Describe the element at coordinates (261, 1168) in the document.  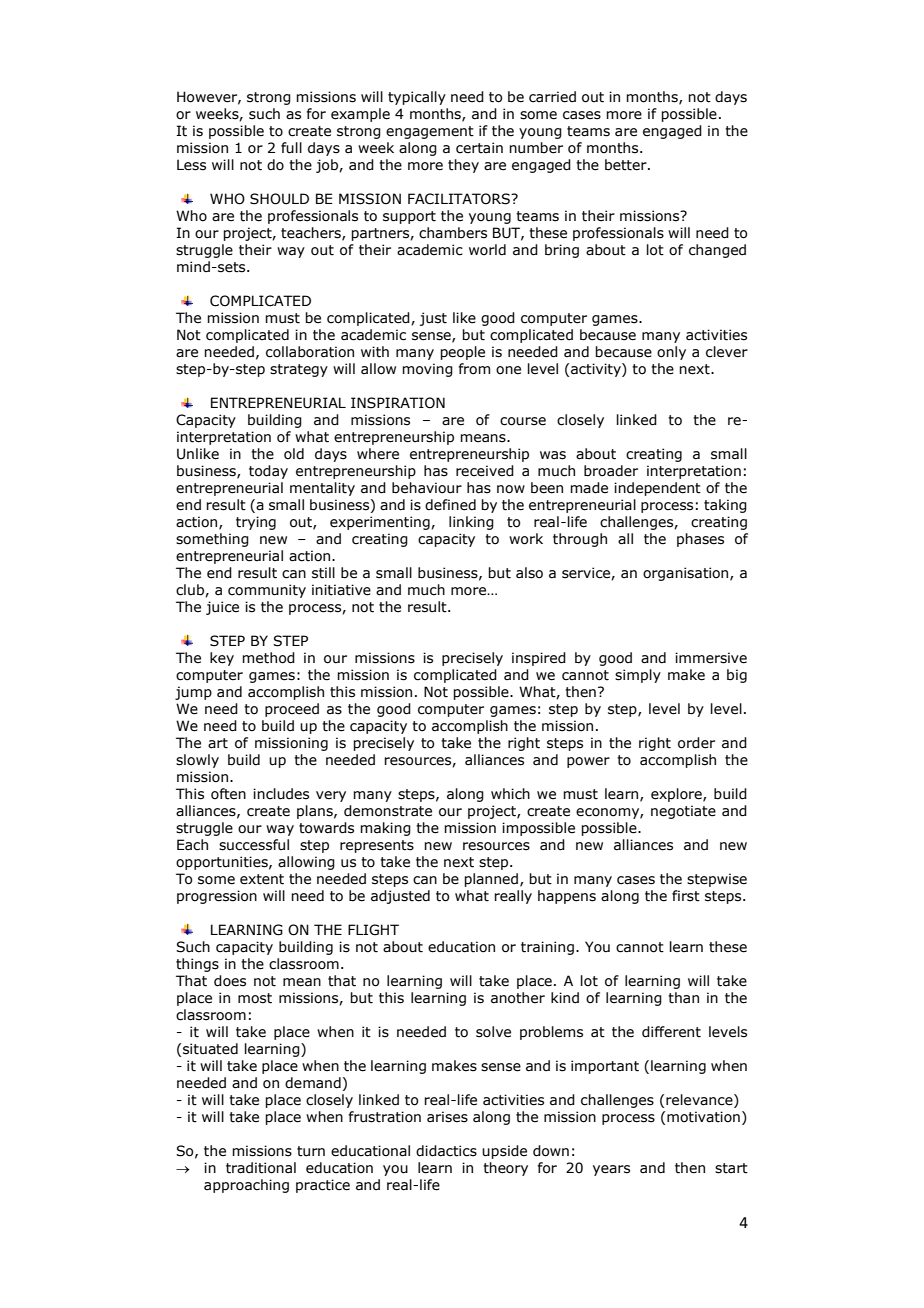
I see `traditional` at that location.
